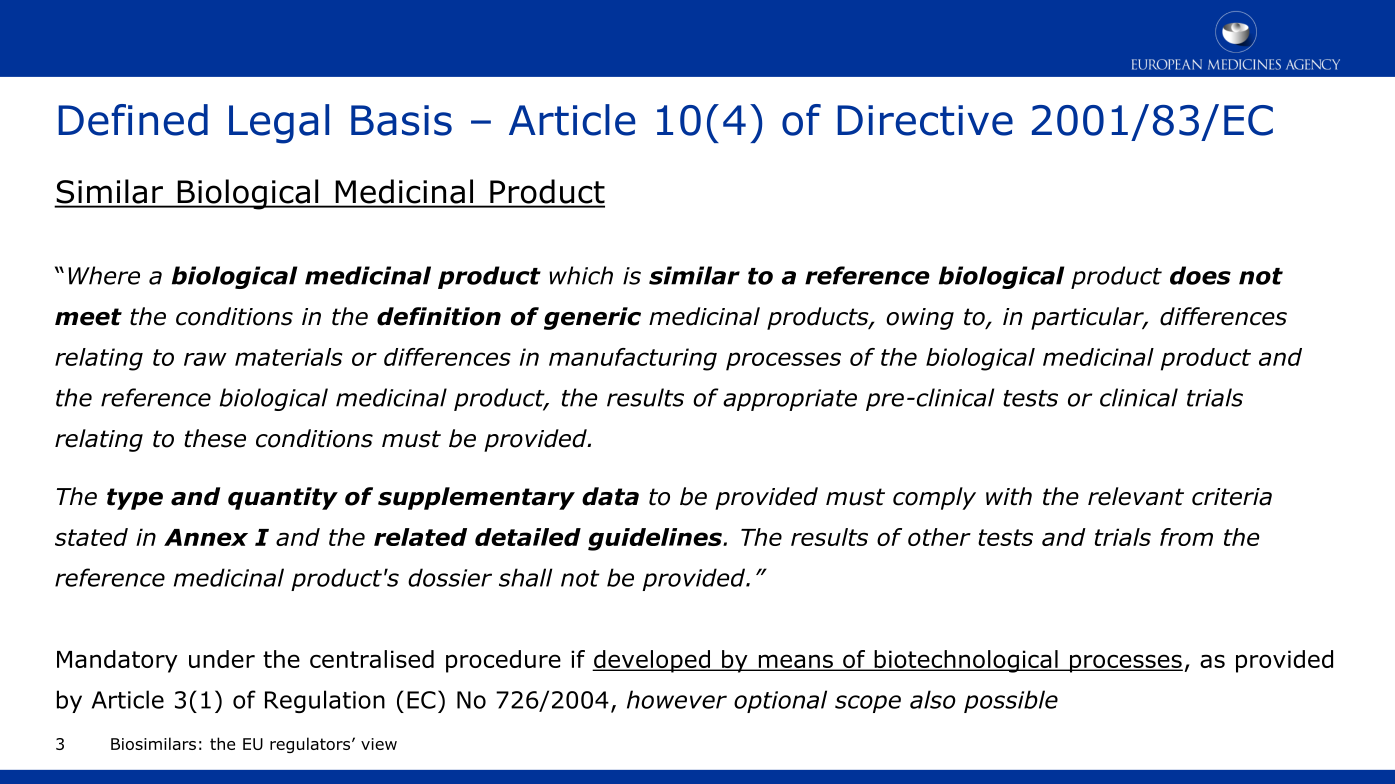  Describe the element at coordinates (205, 359) in the page. I see `raw` at that location.
